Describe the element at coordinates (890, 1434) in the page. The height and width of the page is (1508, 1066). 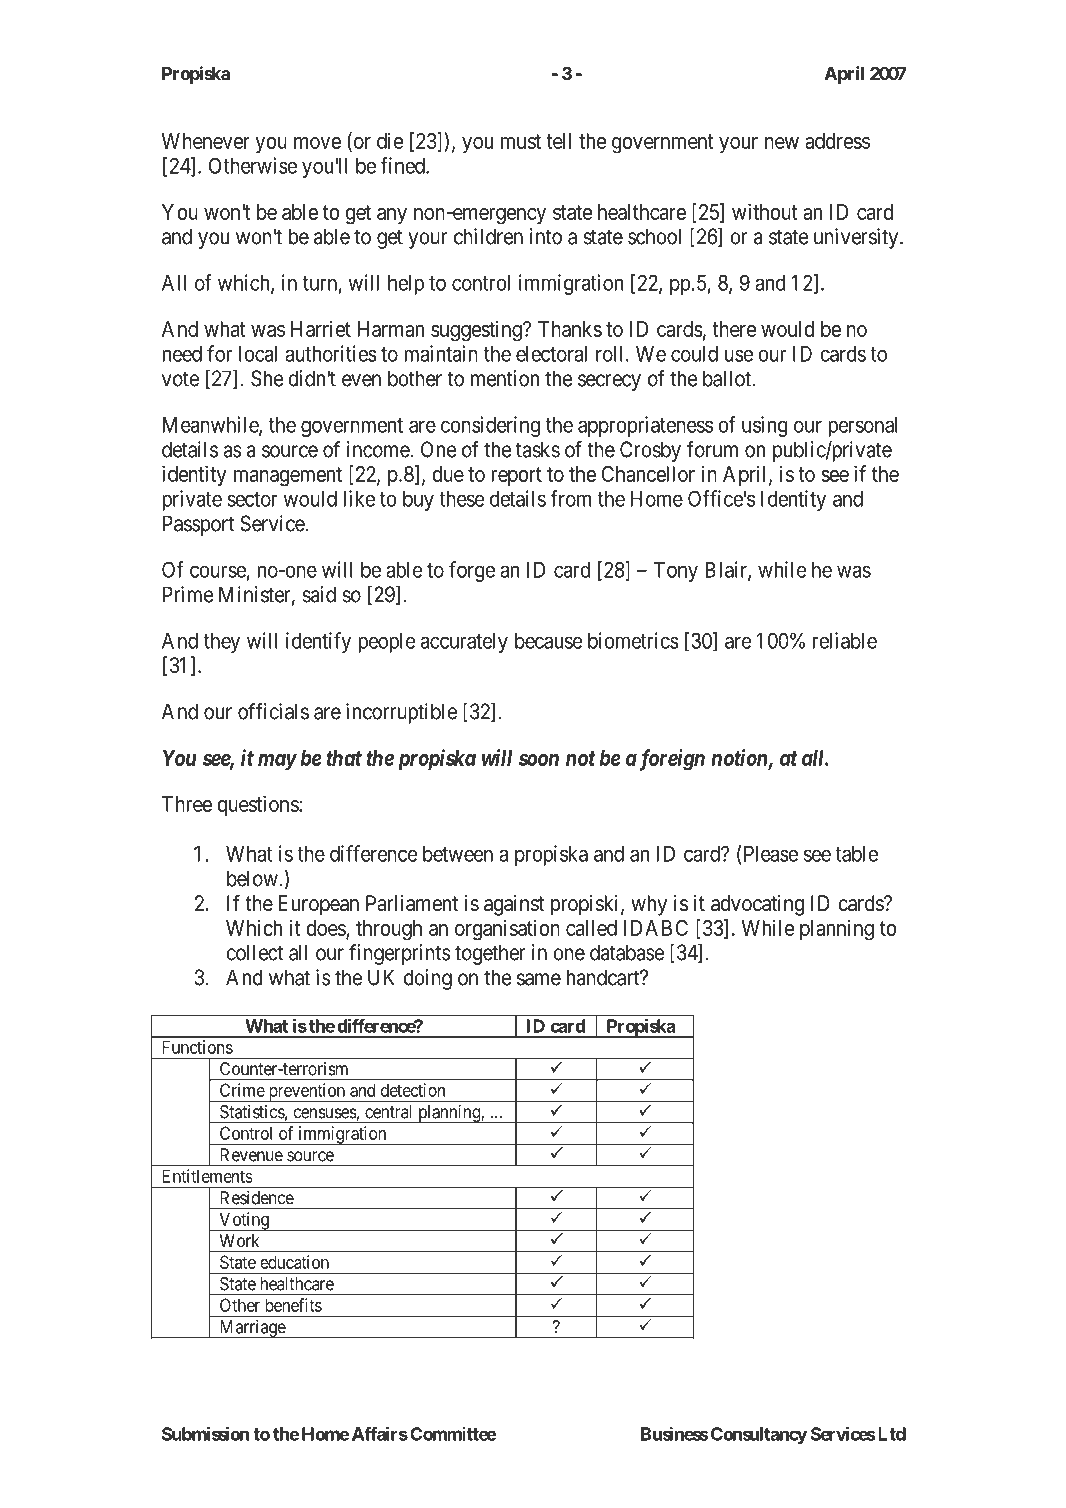
I see `Ltd` at that location.
